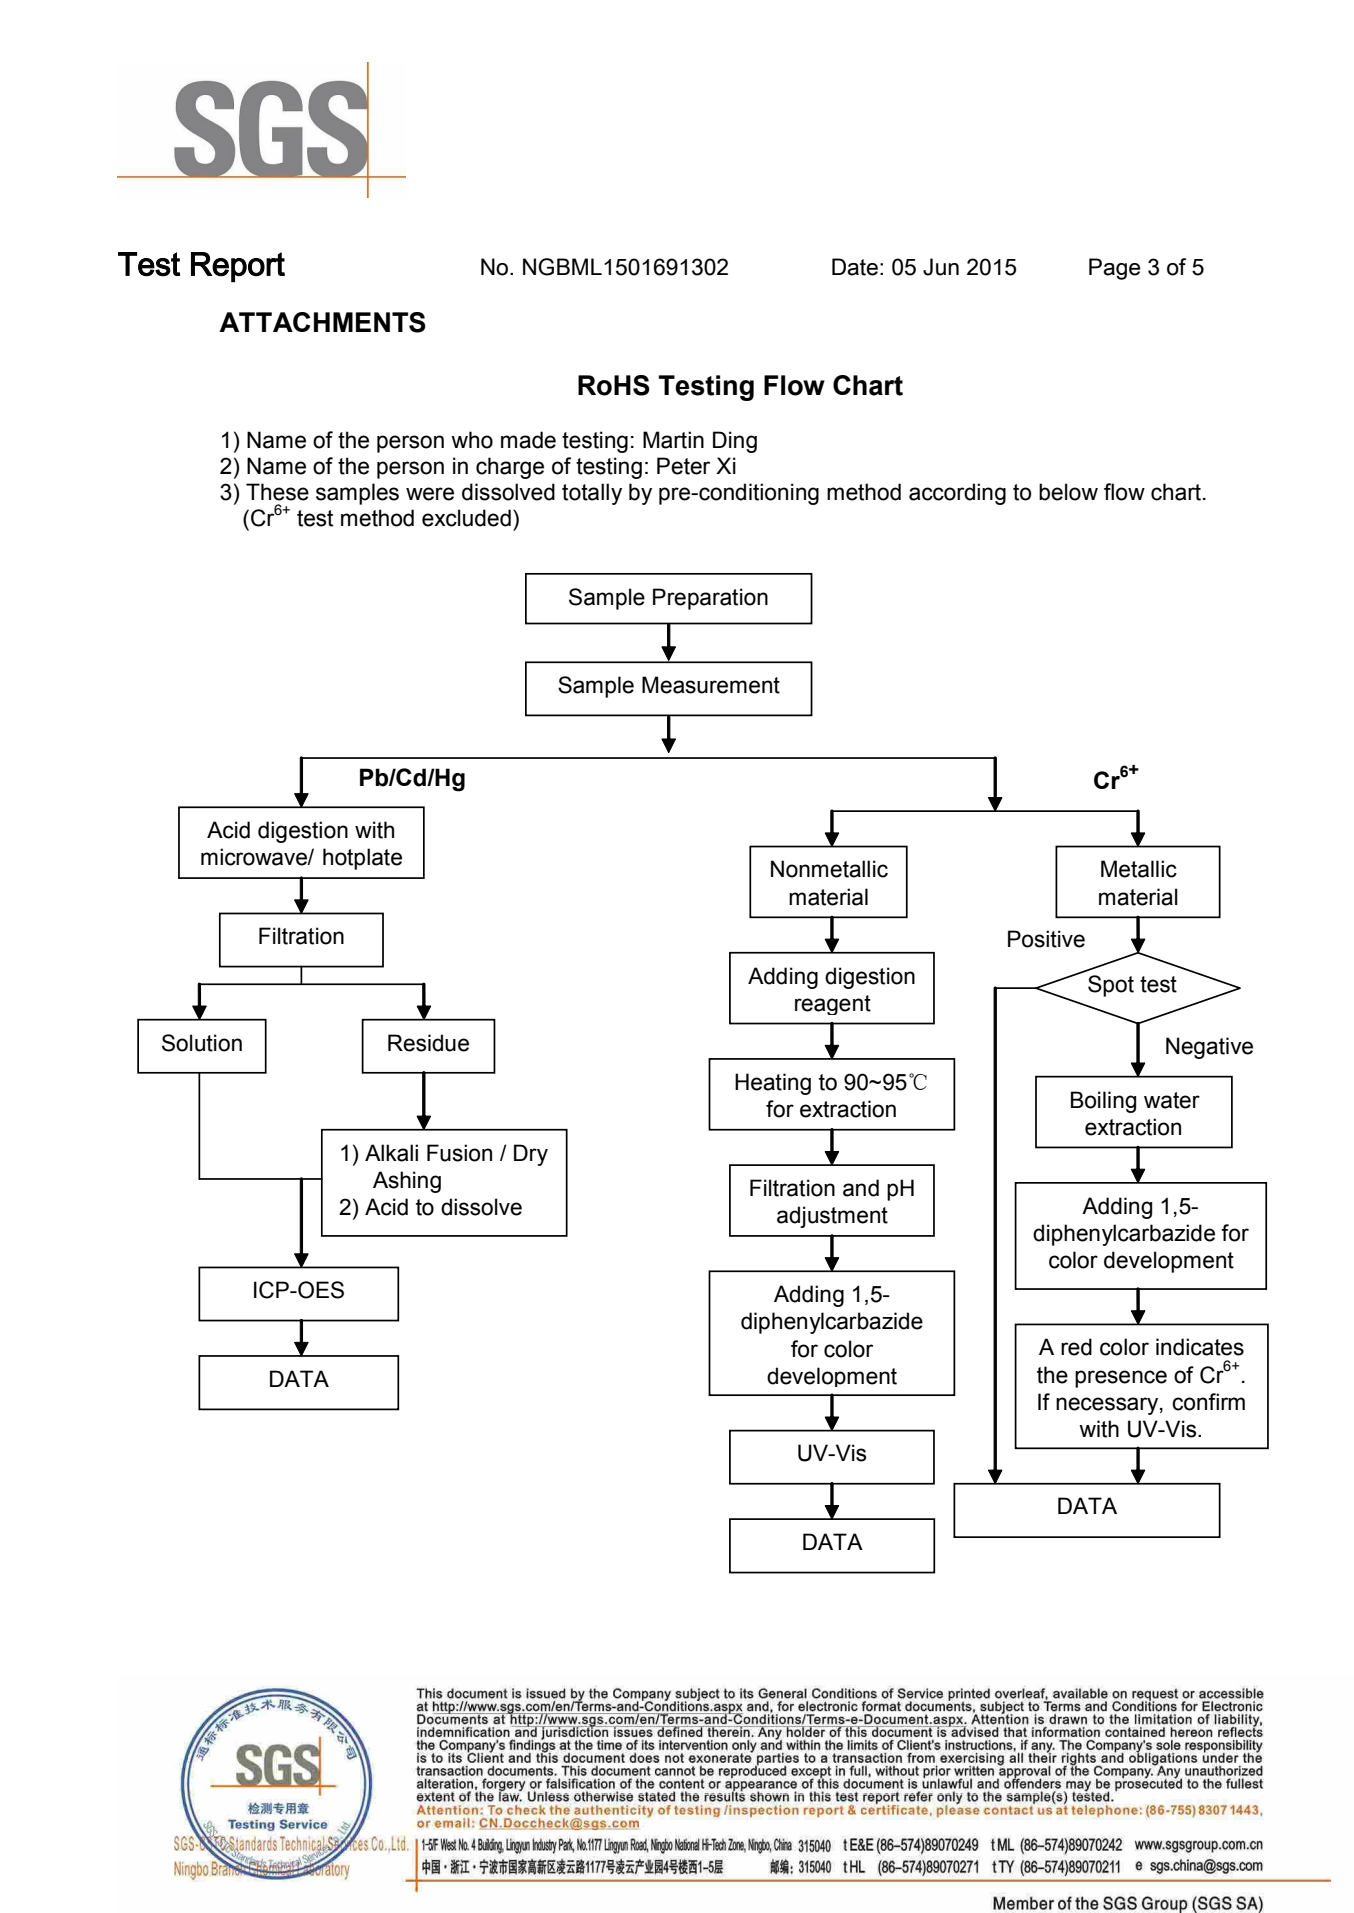 The image size is (1354, 1913). I want to click on Alkali, so click(391, 1153).
